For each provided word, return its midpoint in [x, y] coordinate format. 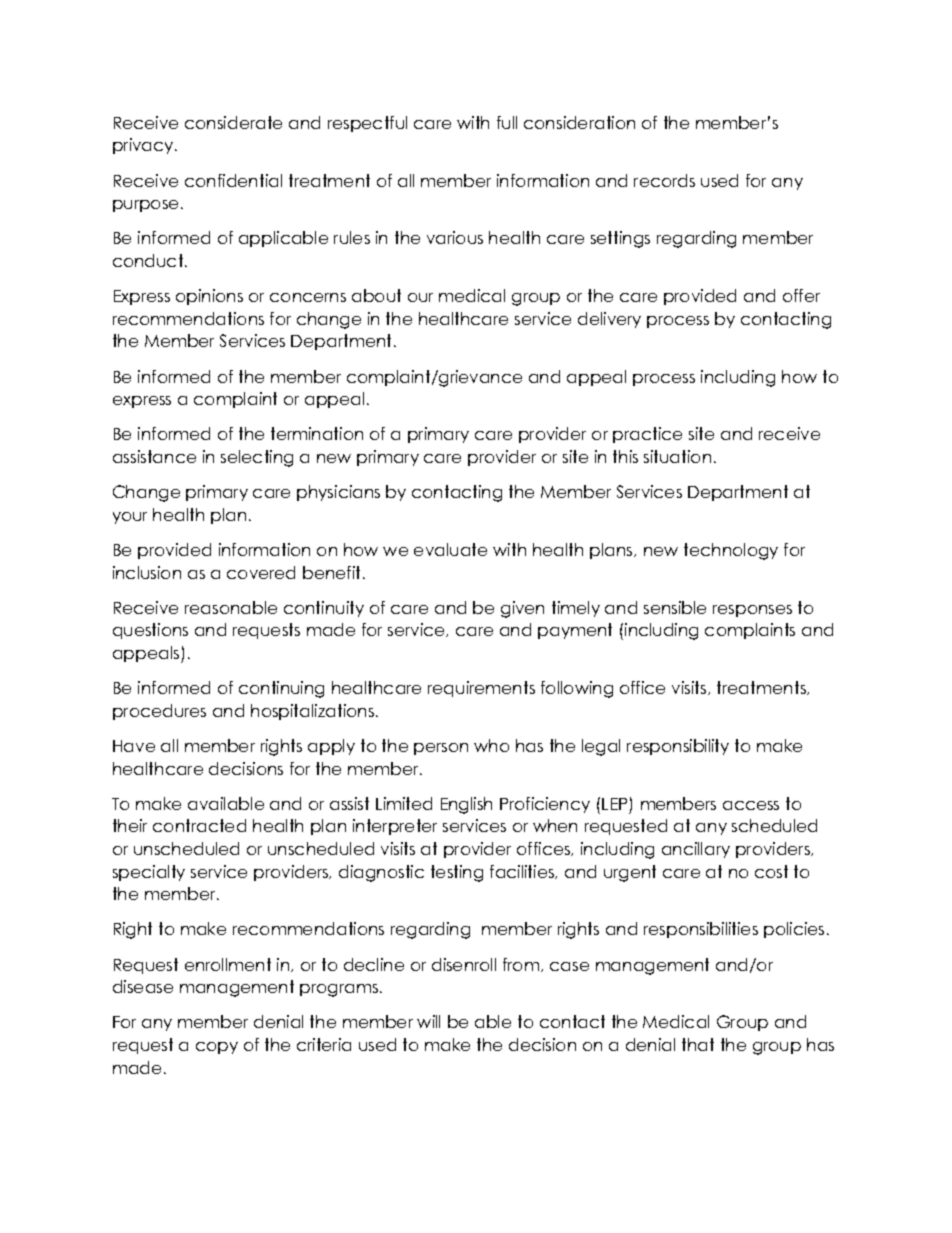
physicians [338, 493]
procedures [159, 712]
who [491, 745]
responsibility [678, 747]
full [507, 122]
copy [217, 1048]
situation [677, 456]
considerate [233, 122]
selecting [257, 458]
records [664, 180]
